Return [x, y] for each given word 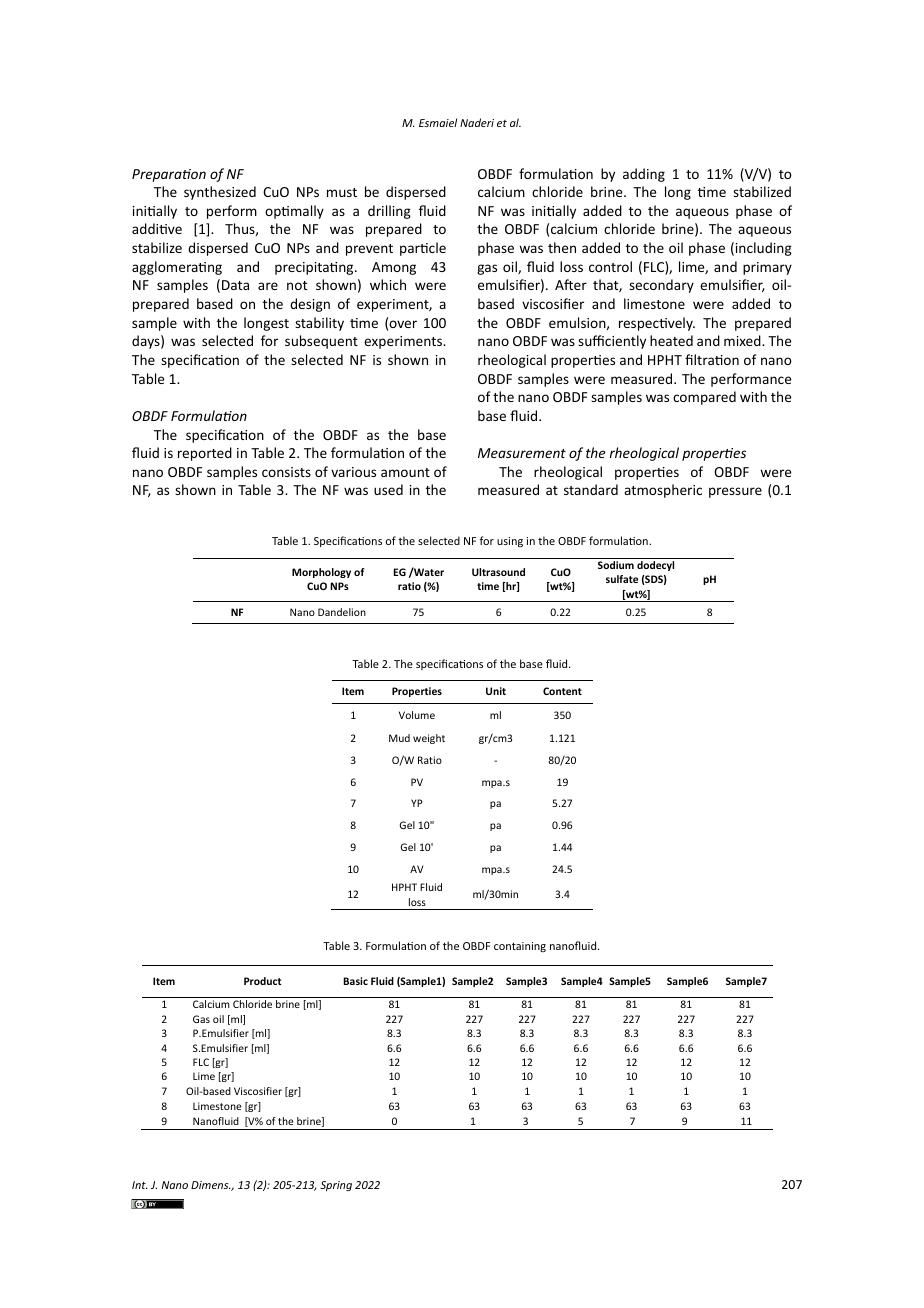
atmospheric [663, 491]
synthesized [220, 193]
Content [562, 691]
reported [205, 454]
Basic [355, 981]
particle [423, 249]
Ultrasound [498, 572]
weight [429, 739]
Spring [336, 1186]
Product [262, 981]
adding [644, 175]
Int [140, 1185]
